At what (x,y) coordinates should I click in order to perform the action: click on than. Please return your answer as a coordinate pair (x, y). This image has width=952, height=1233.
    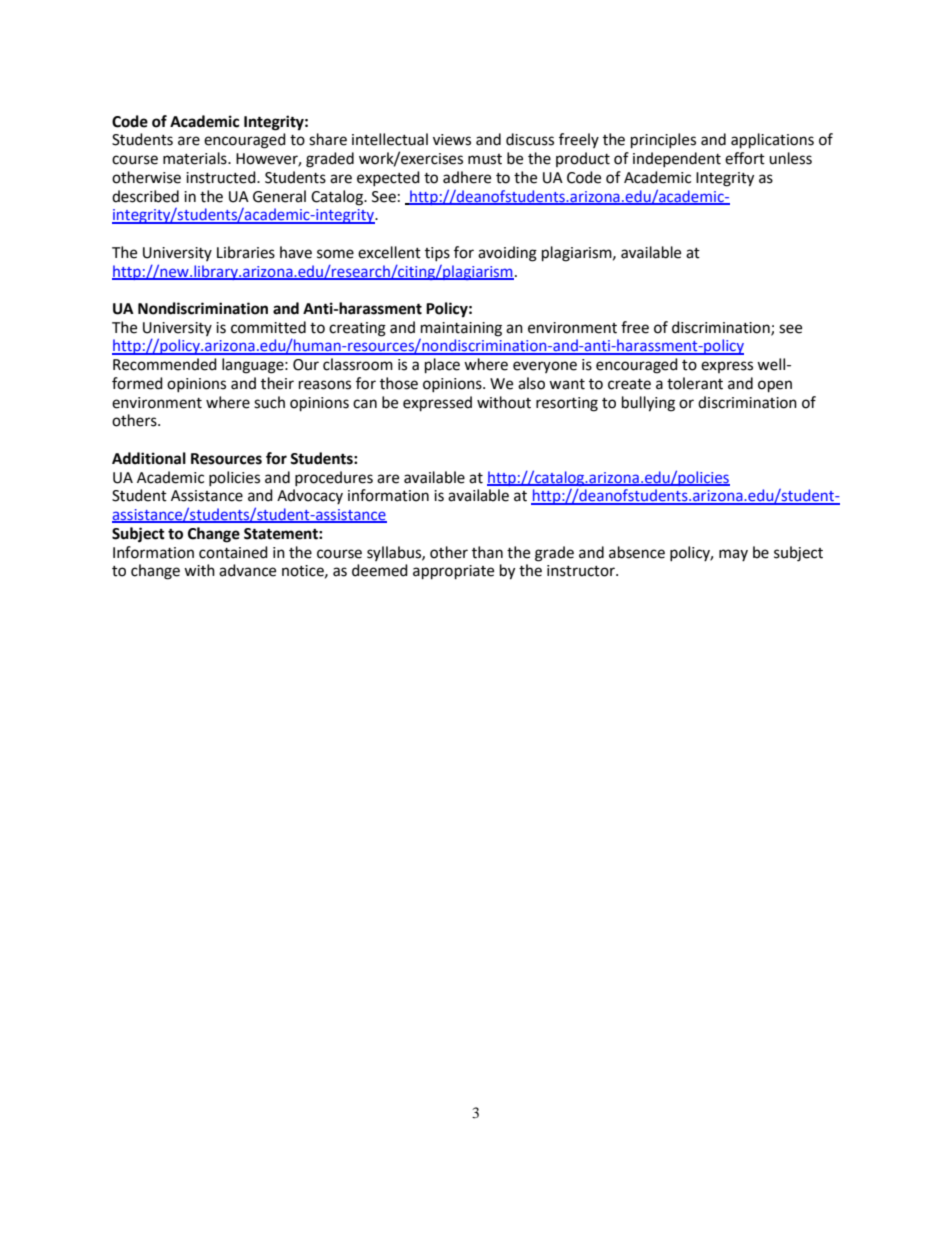
    Looking at the image, I should click on (487, 552).
